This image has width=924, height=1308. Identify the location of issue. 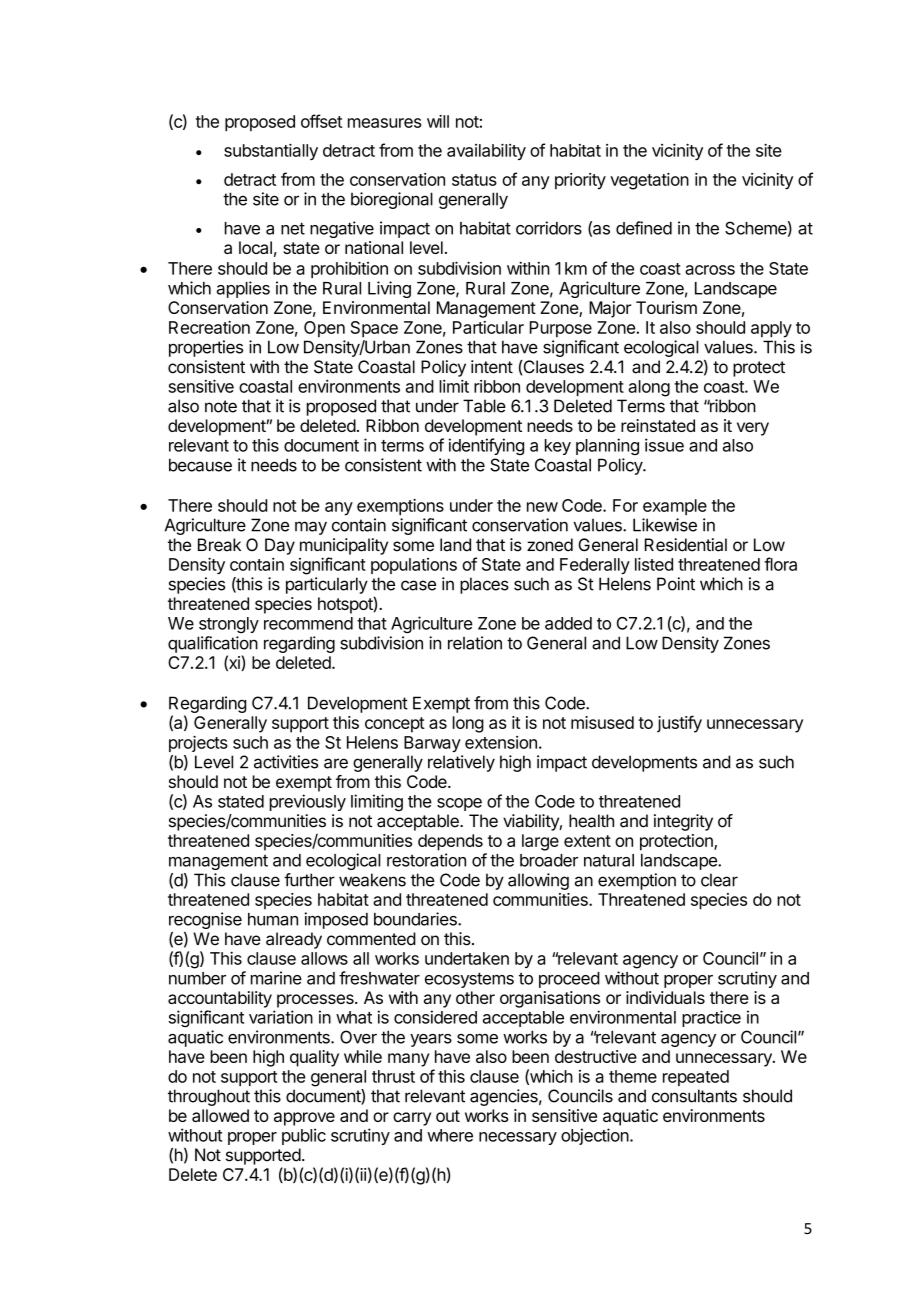
(664, 445).
